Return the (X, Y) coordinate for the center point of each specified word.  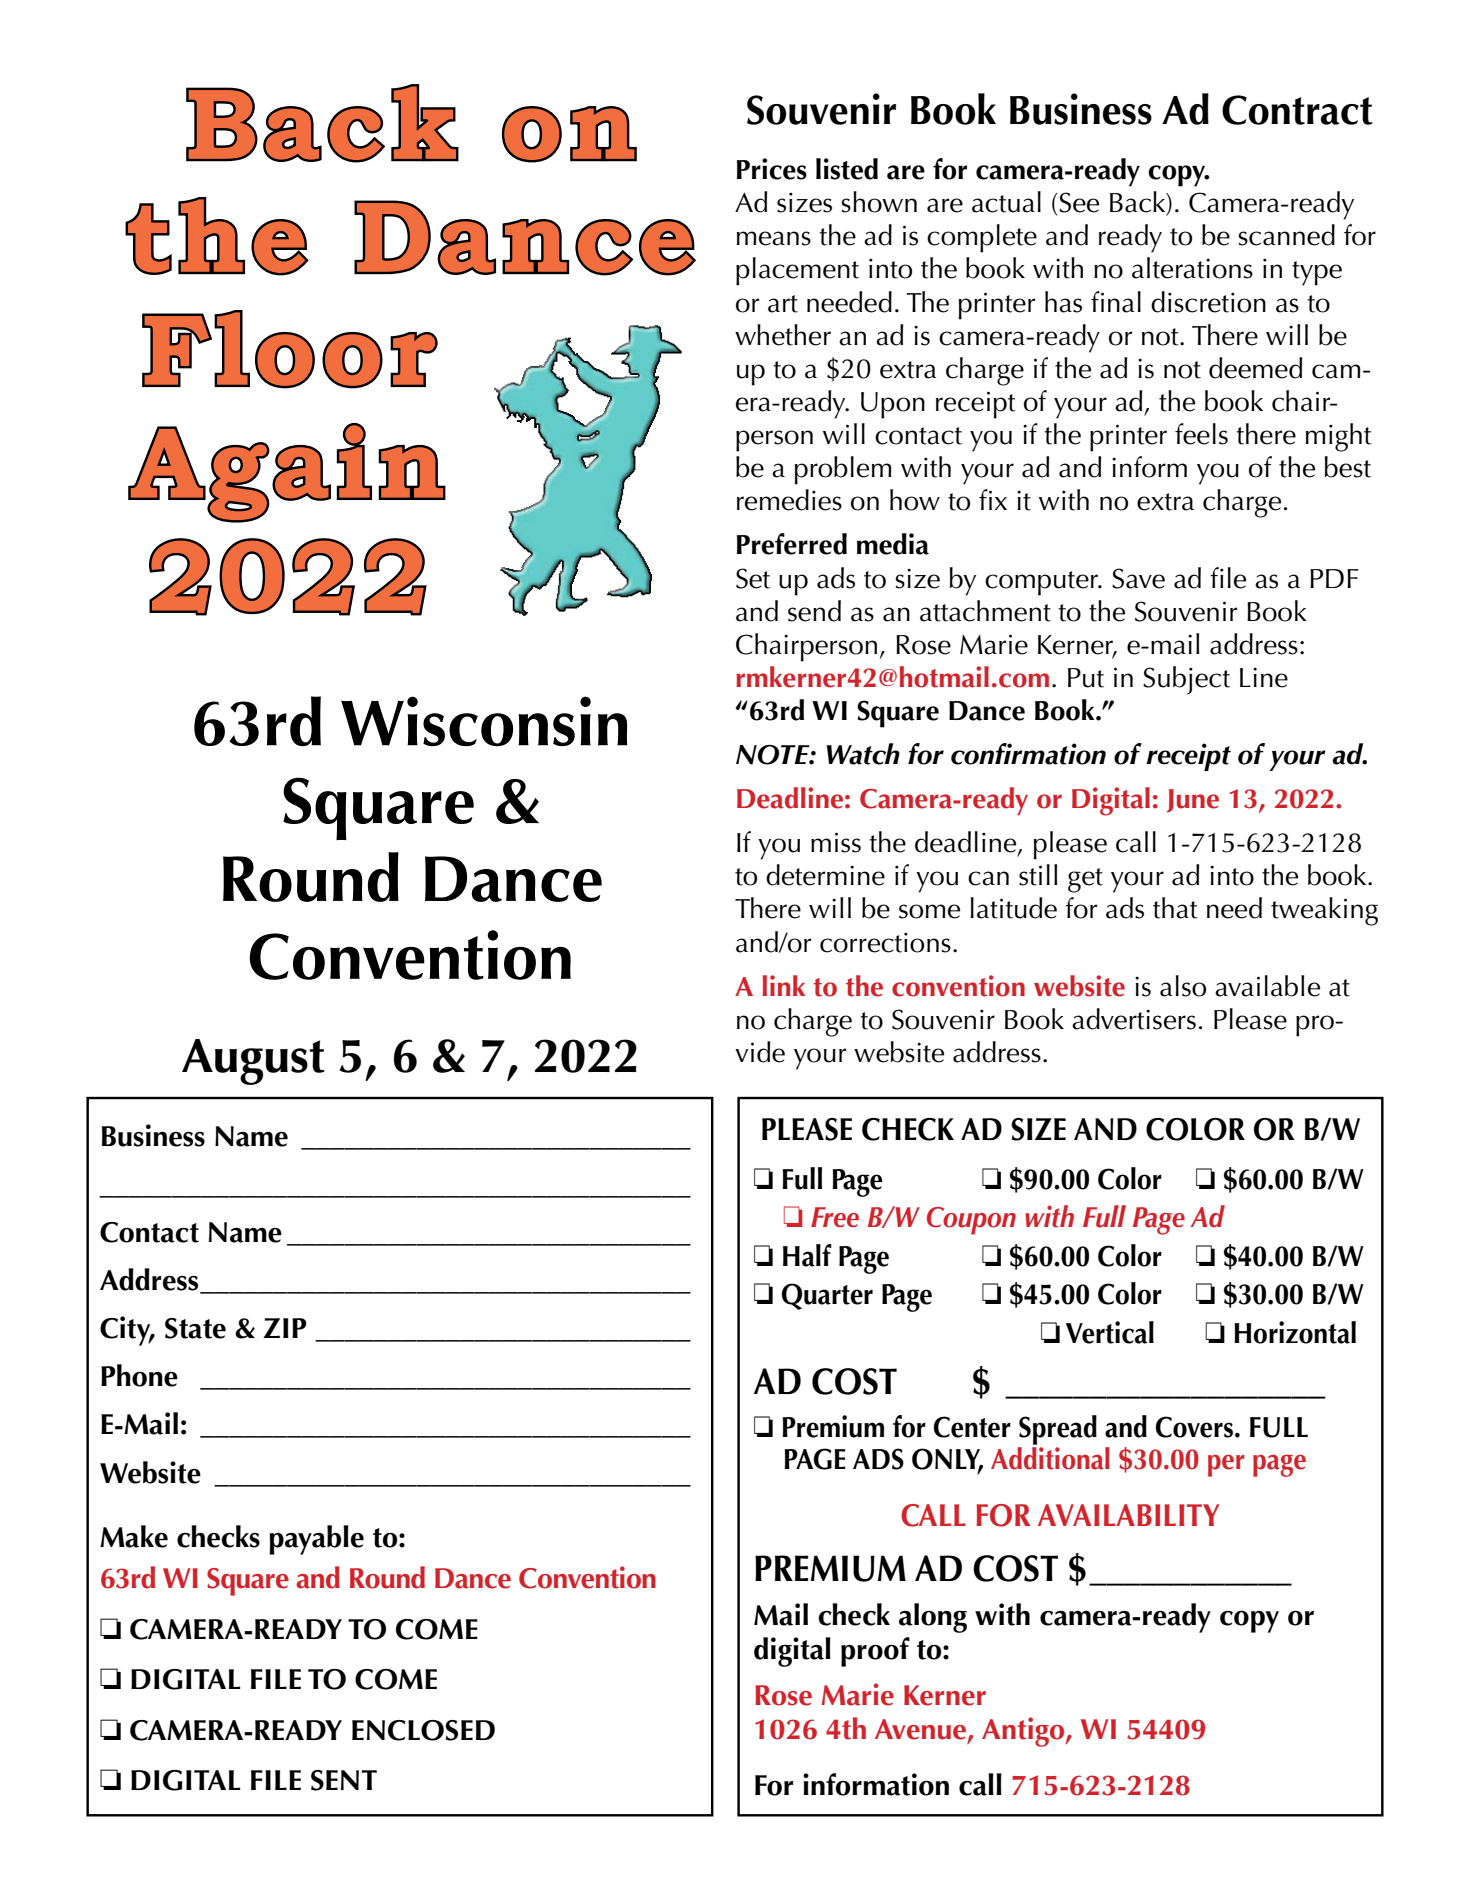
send (814, 611)
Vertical (1110, 1332)
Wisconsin (484, 721)
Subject (1186, 680)
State (195, 1328)
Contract (1297, 110)
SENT (344, 1780)
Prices (772, 169)
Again (286, 473)
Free (835, 1217)
